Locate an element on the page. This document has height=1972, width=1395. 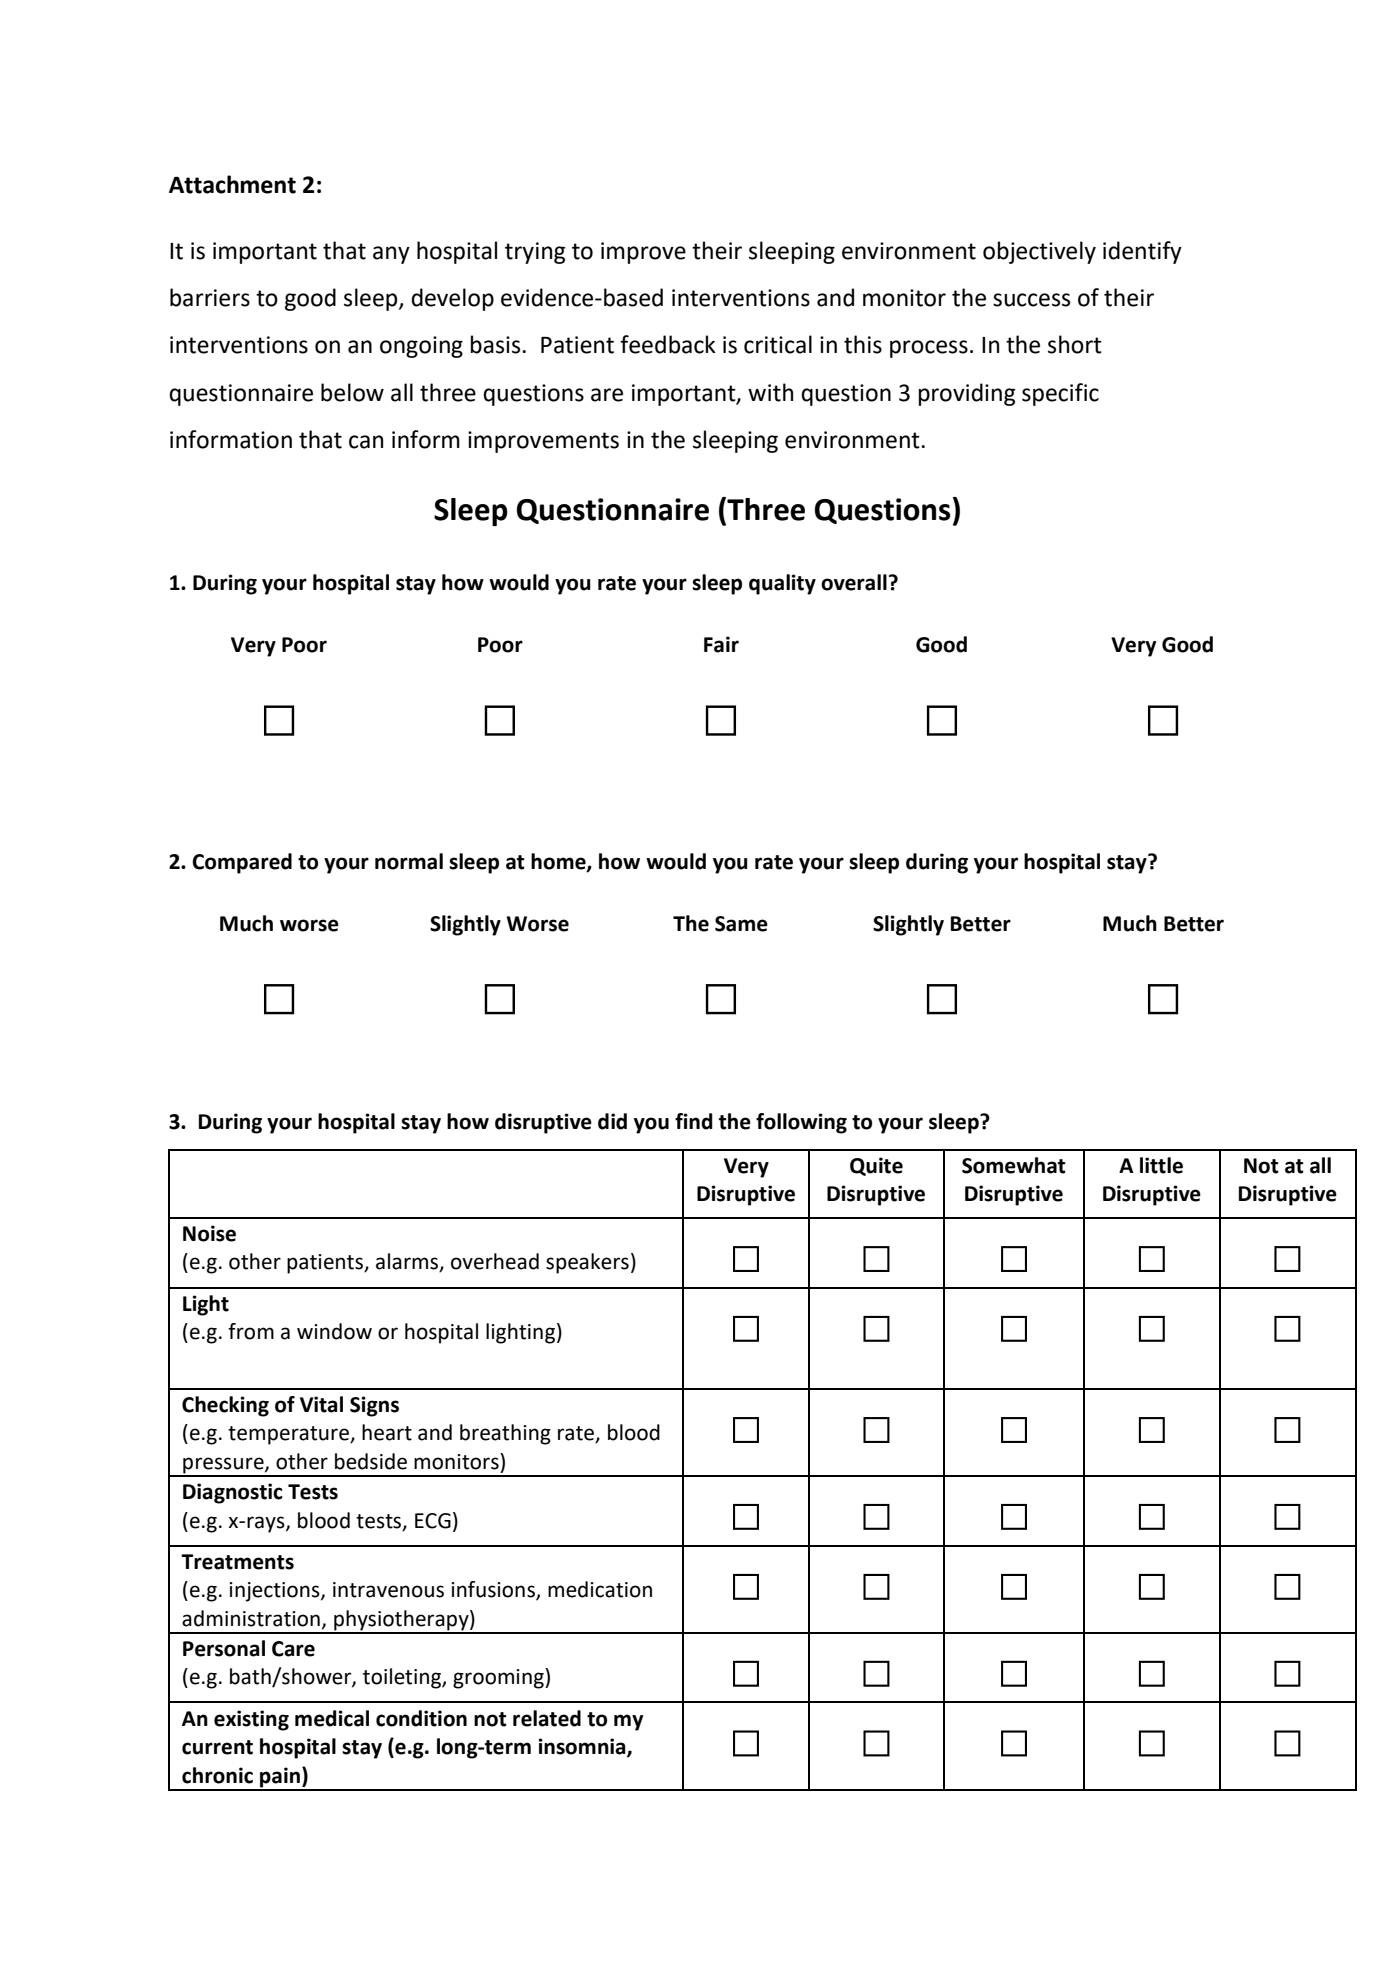
Fair is located at coordinates (721, 644).
